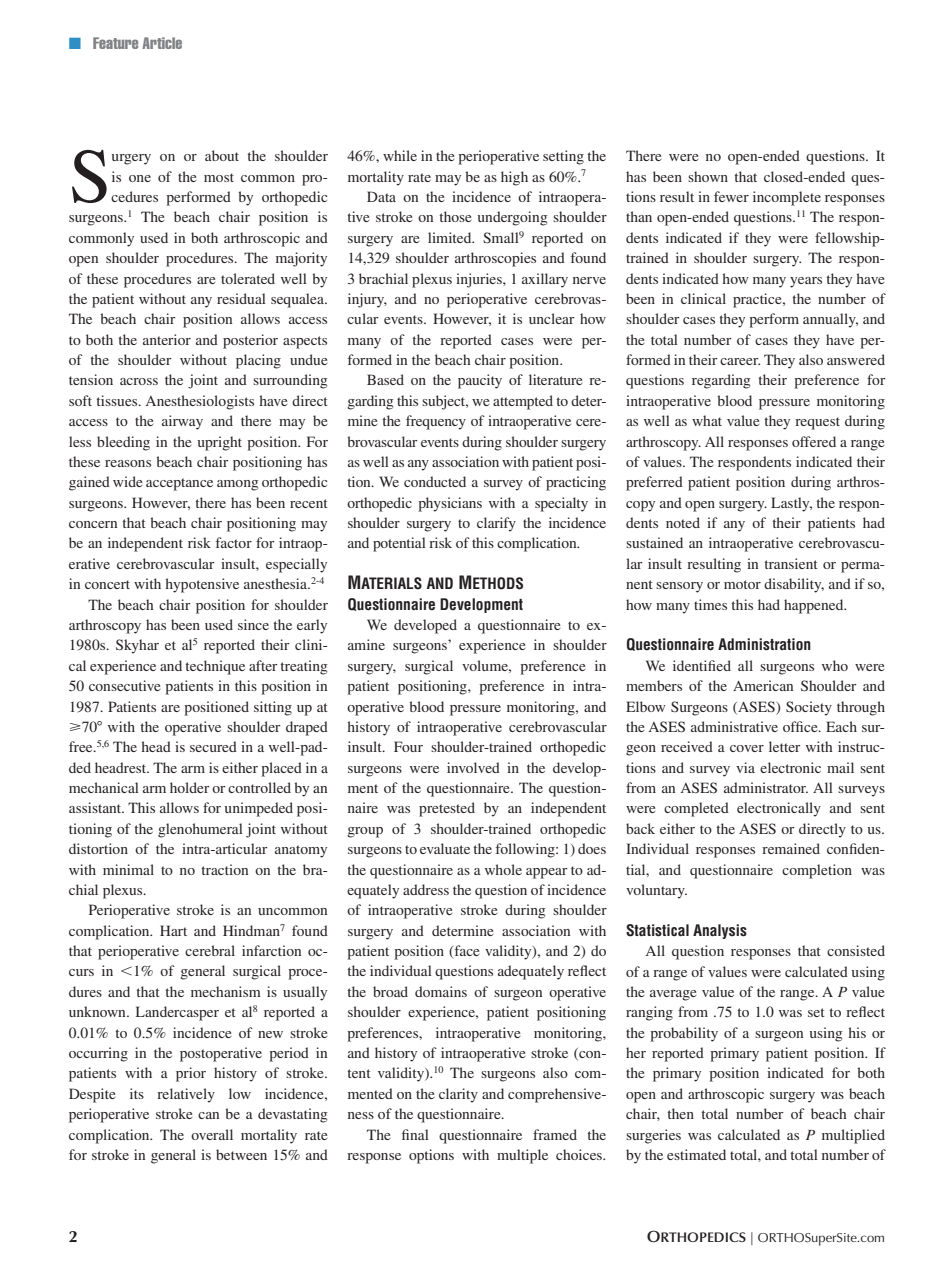 This screenshot has height=1276, width=952. Describe the element at coordinates (202, 585) in the screenshot. I see `hypotensive` at that location.
